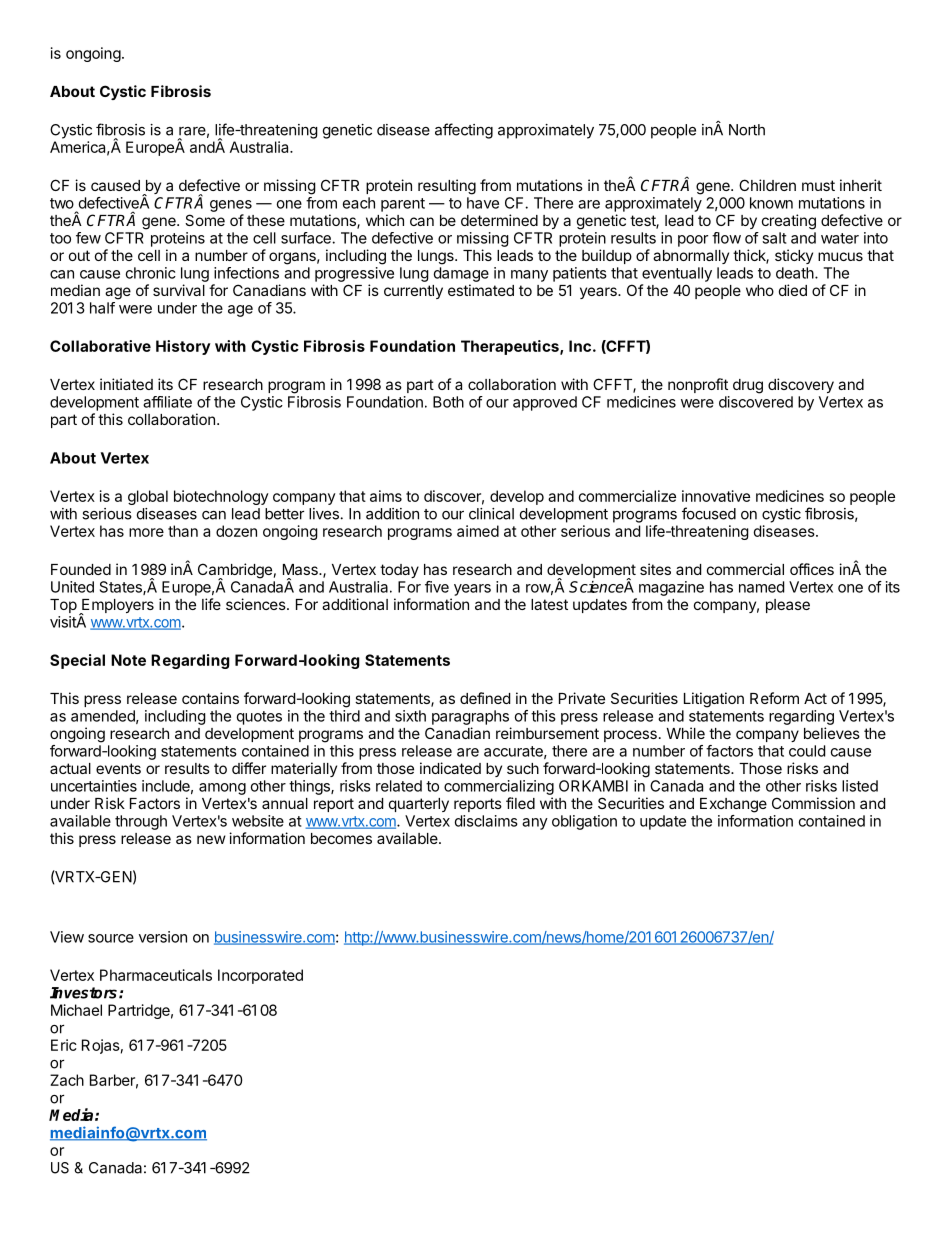 Image resolution: width=952 pixels, height=1233 pixels. What do you see at coordinates (148, 497) in the screenshot?
I see `global` at bounding box center [148, 497].
